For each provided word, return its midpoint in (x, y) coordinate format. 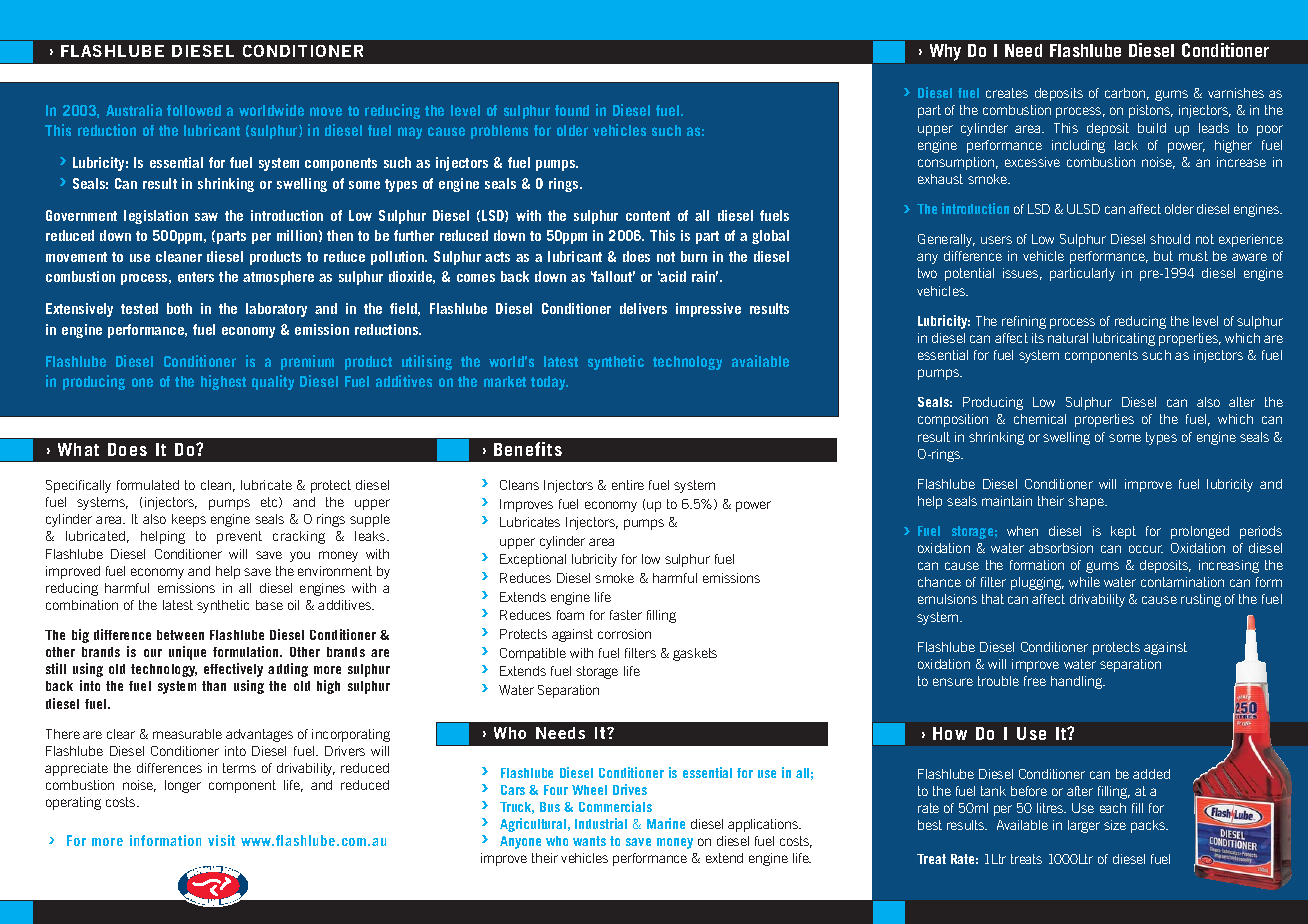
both (179, 308)
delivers (643, 308)
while (1084, 582)
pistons (1151, 111)
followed (194, 110)
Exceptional (533, 560)
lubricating (1124, 339)
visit (221, 840)
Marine (666, 823)
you (300, 556)
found (572, 110)
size (1115, 825)
